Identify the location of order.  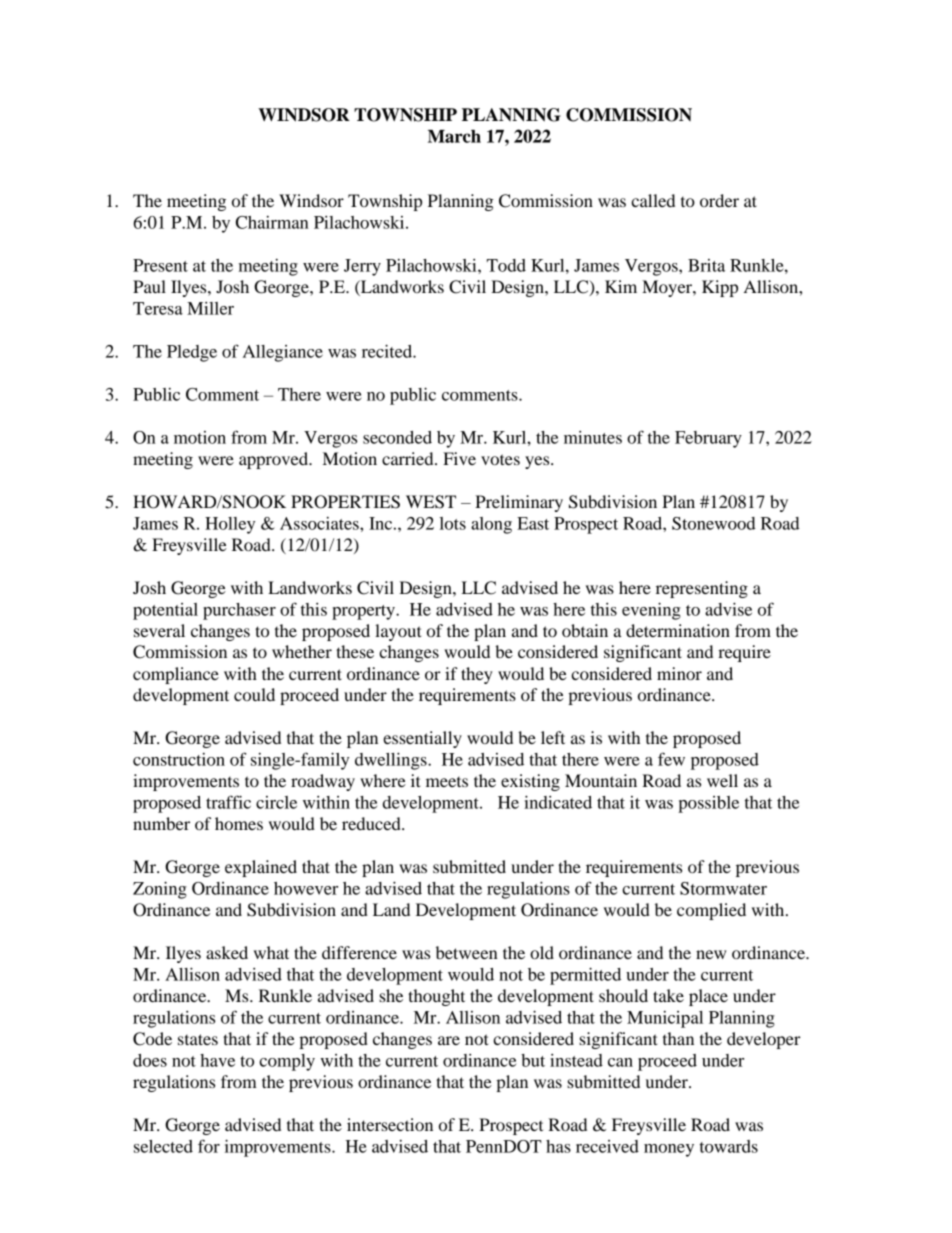
(719, 200).
